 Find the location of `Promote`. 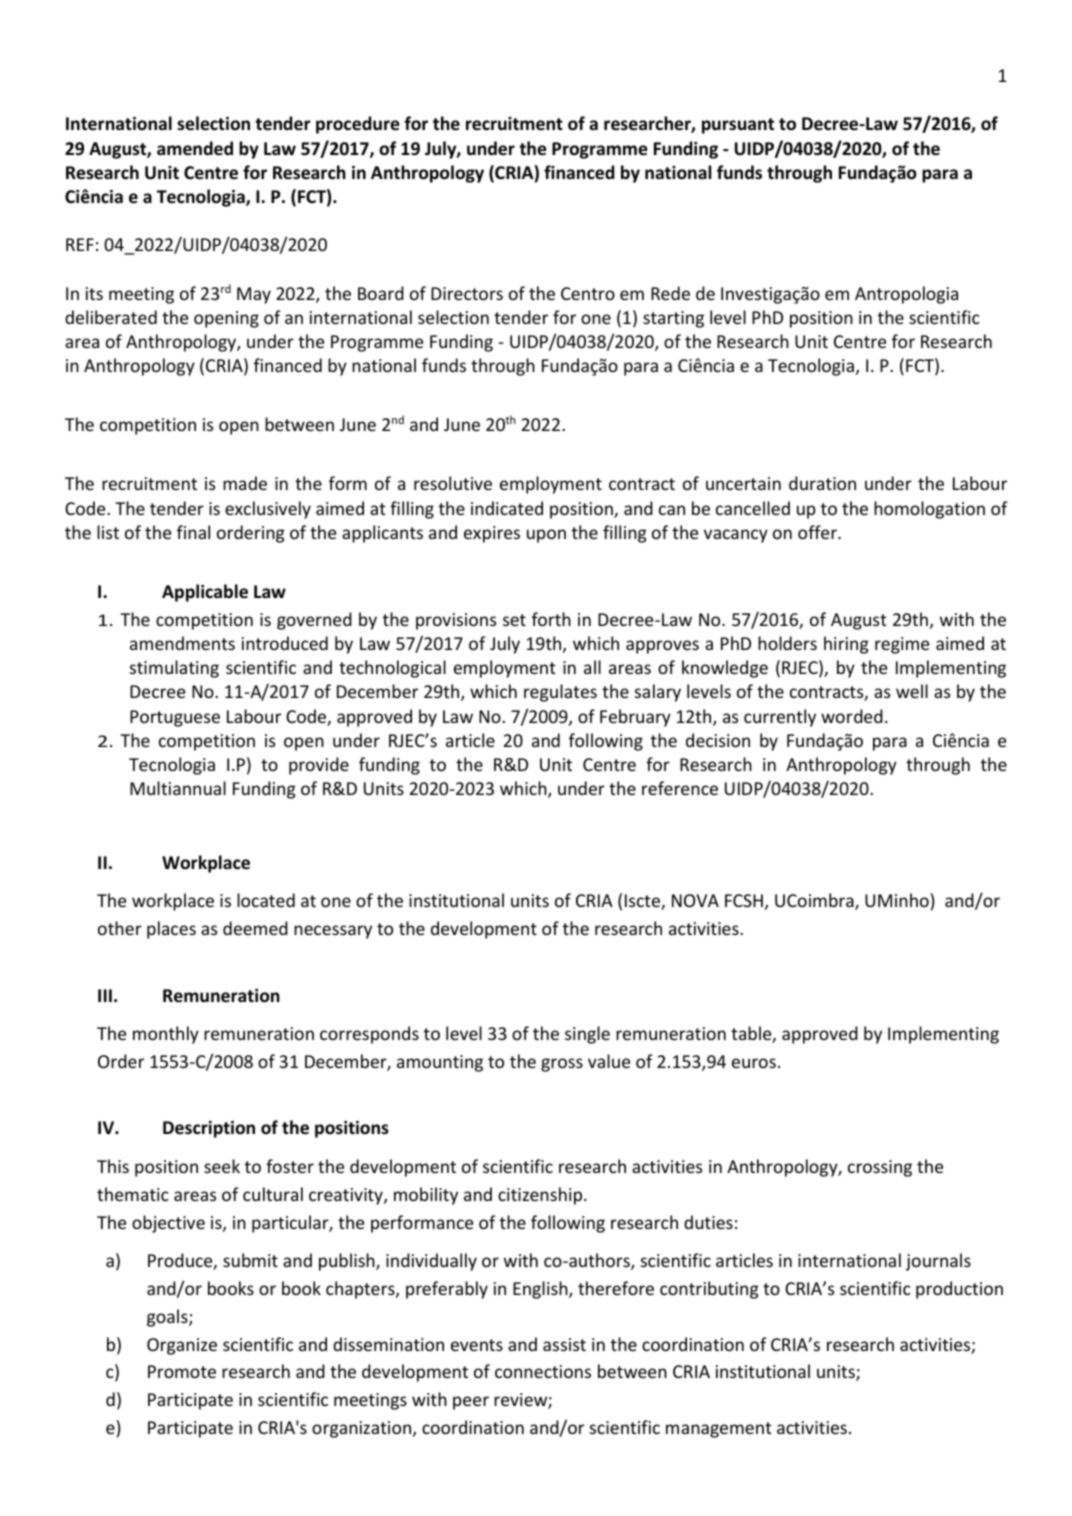

Promote is located at coordinates (182, 1371).
